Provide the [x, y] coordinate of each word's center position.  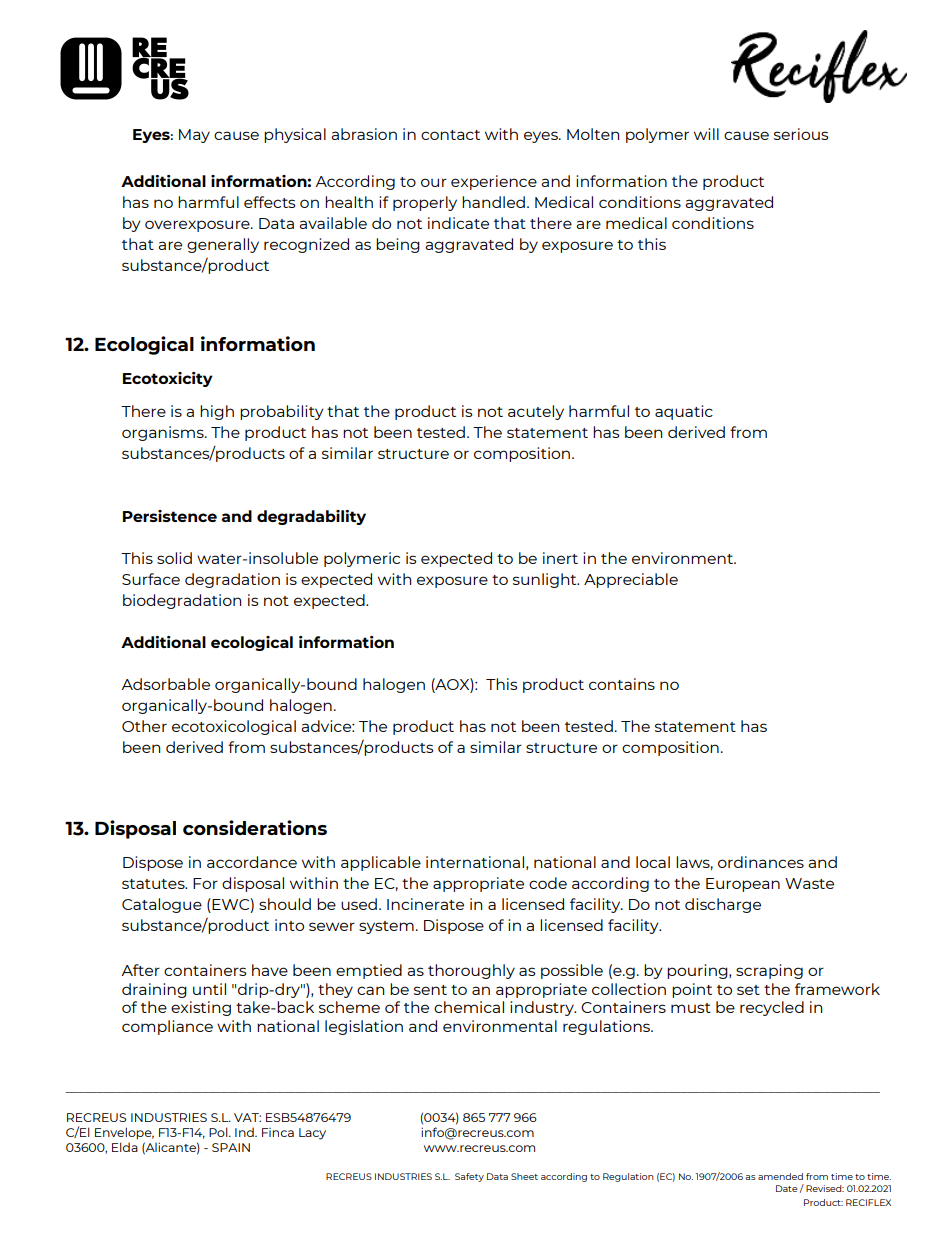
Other [144, 726]
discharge [723, 905]
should [285, 904]
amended [780, 1176]
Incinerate [425, 904]
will [706, 134]
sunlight [546, 580]
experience [494, 182]
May [194, 136]
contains [622, 684]
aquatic [684, 412]
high [217, 412]
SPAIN [231, 1147]
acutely [536, 412]
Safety [469, 1177]
